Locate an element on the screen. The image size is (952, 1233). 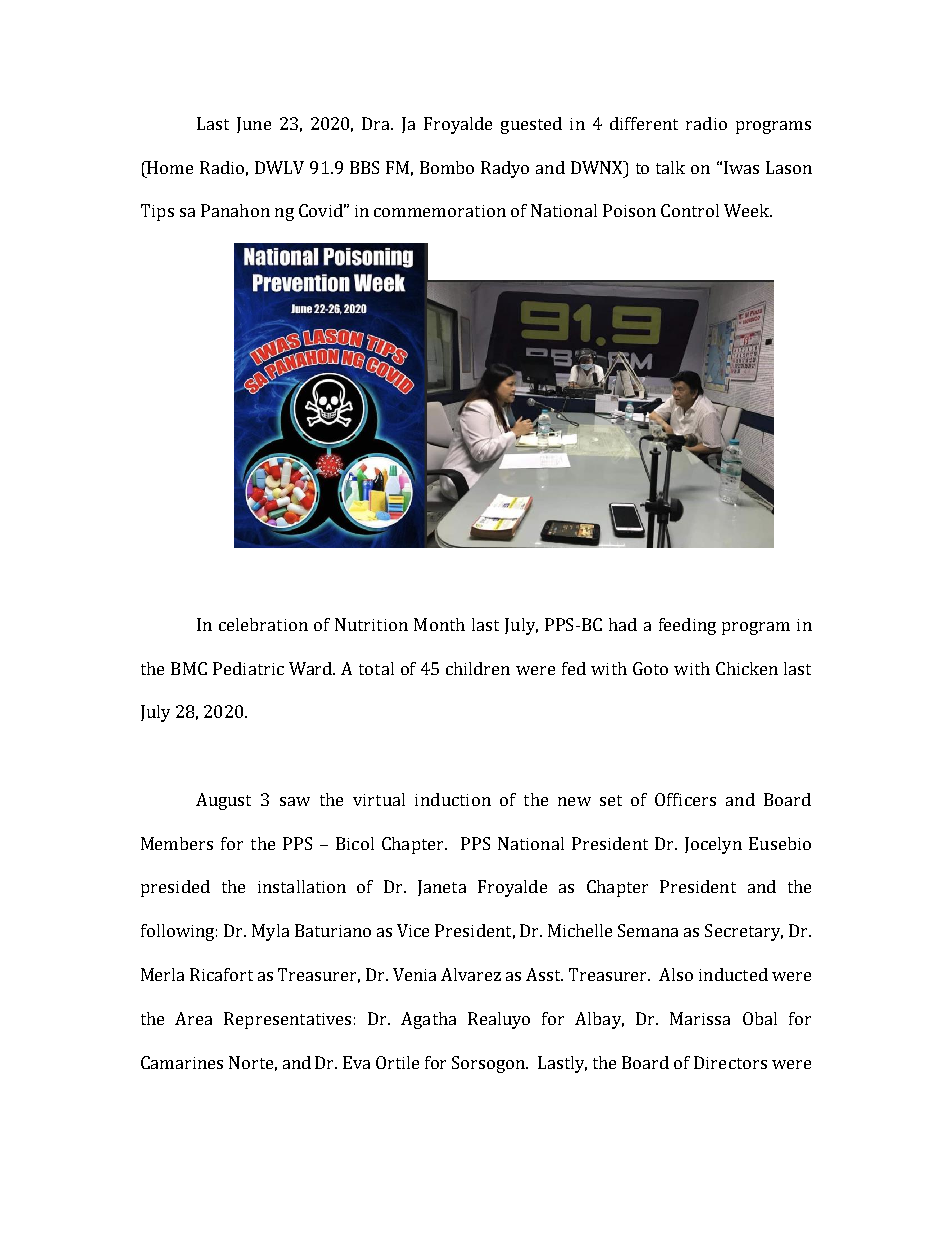
commemoration is located at coordinates (440, 211).
